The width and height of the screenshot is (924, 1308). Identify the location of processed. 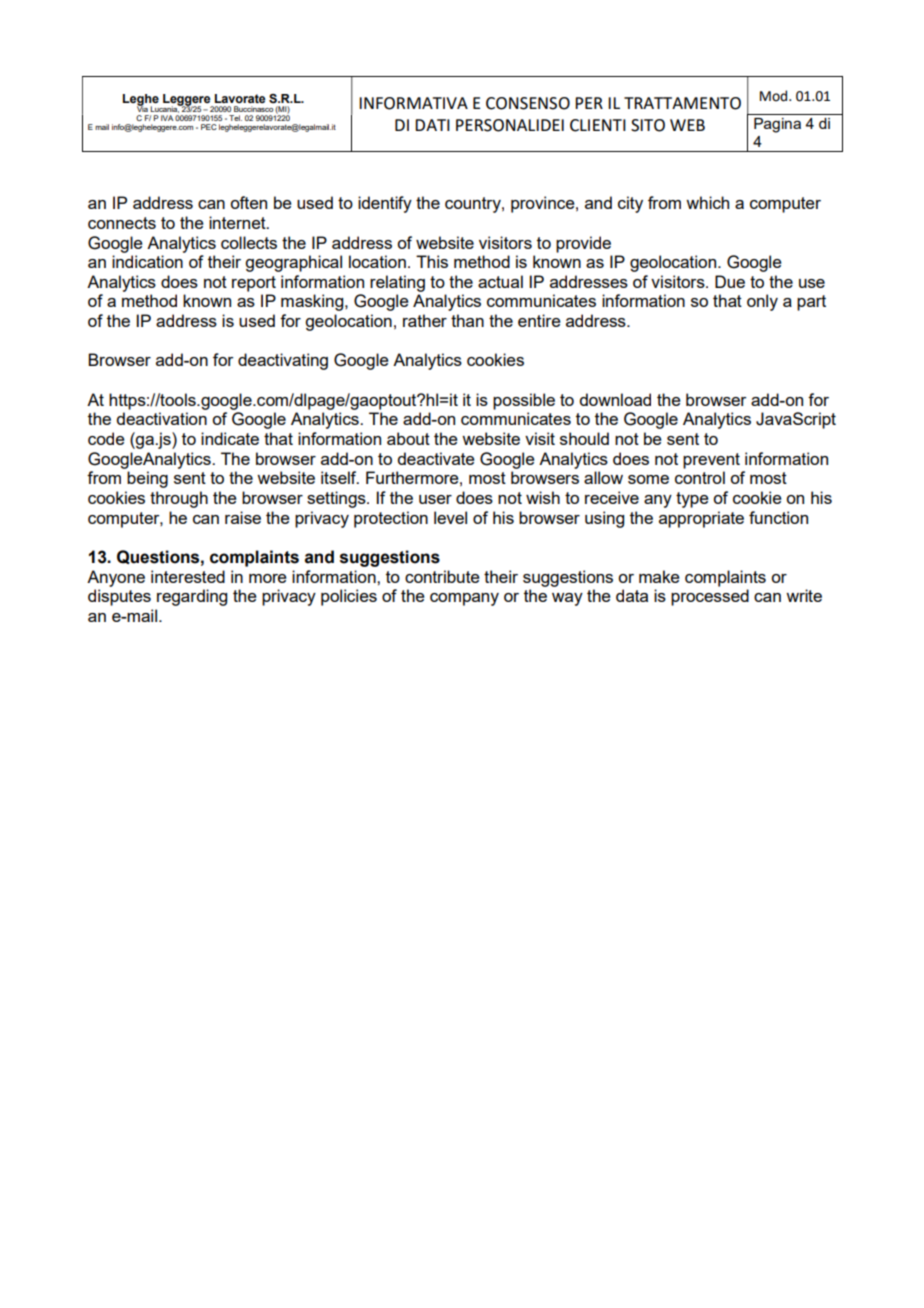
(710, 597).
